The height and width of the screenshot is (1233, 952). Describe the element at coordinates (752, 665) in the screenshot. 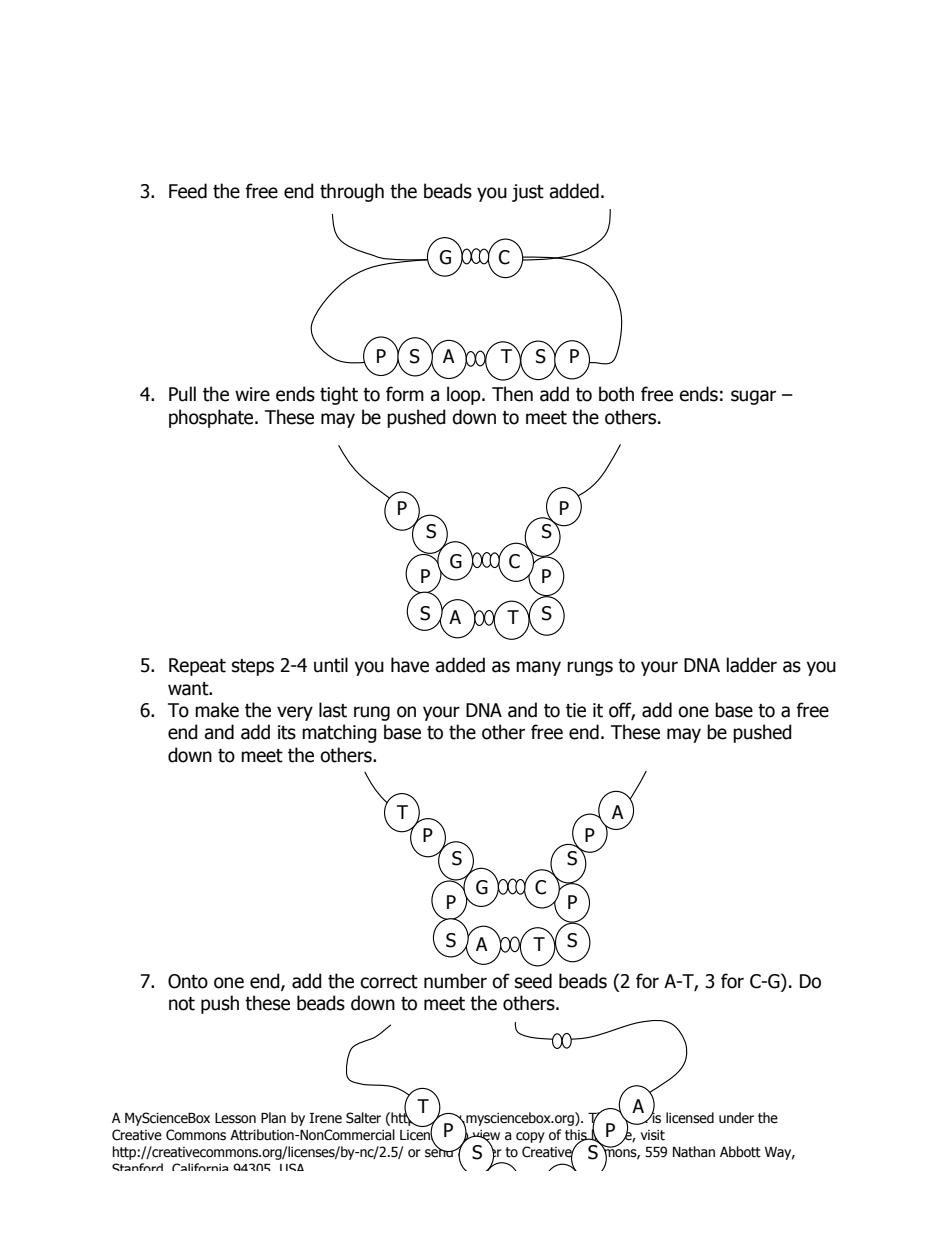

I see `ladder` at that location.
